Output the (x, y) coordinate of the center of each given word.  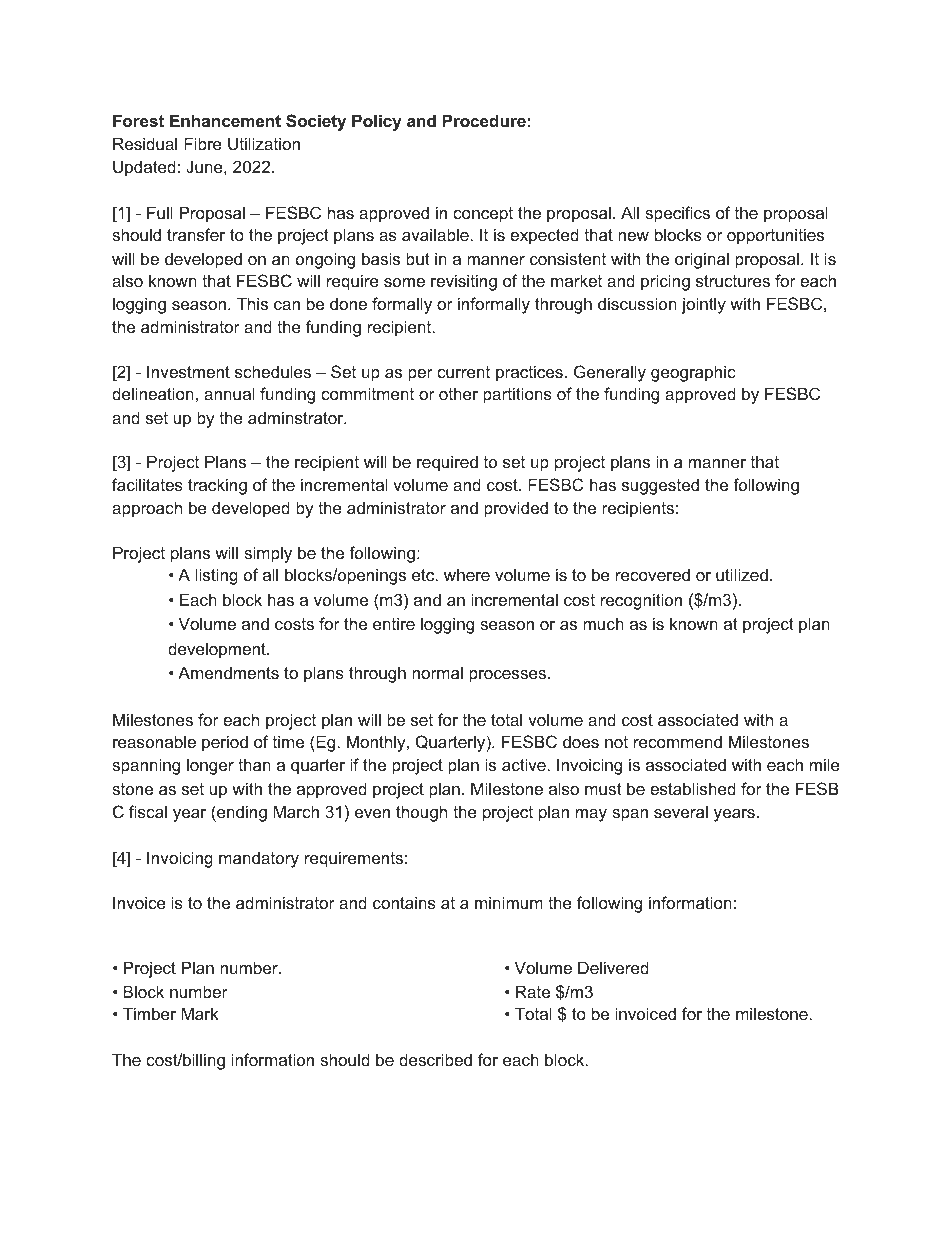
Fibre (203, 143)
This (252, 303)
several (681, 811)
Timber (149, 1013)
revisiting (464, 282)
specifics (677, 214)
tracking (217, 486)
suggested (660, 486)
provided (516, 509)
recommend (678, 741)
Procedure (484, 120)
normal (437, 672)
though (421, 813)
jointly (703, 305)
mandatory (259, 859)
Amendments (228, 672)
